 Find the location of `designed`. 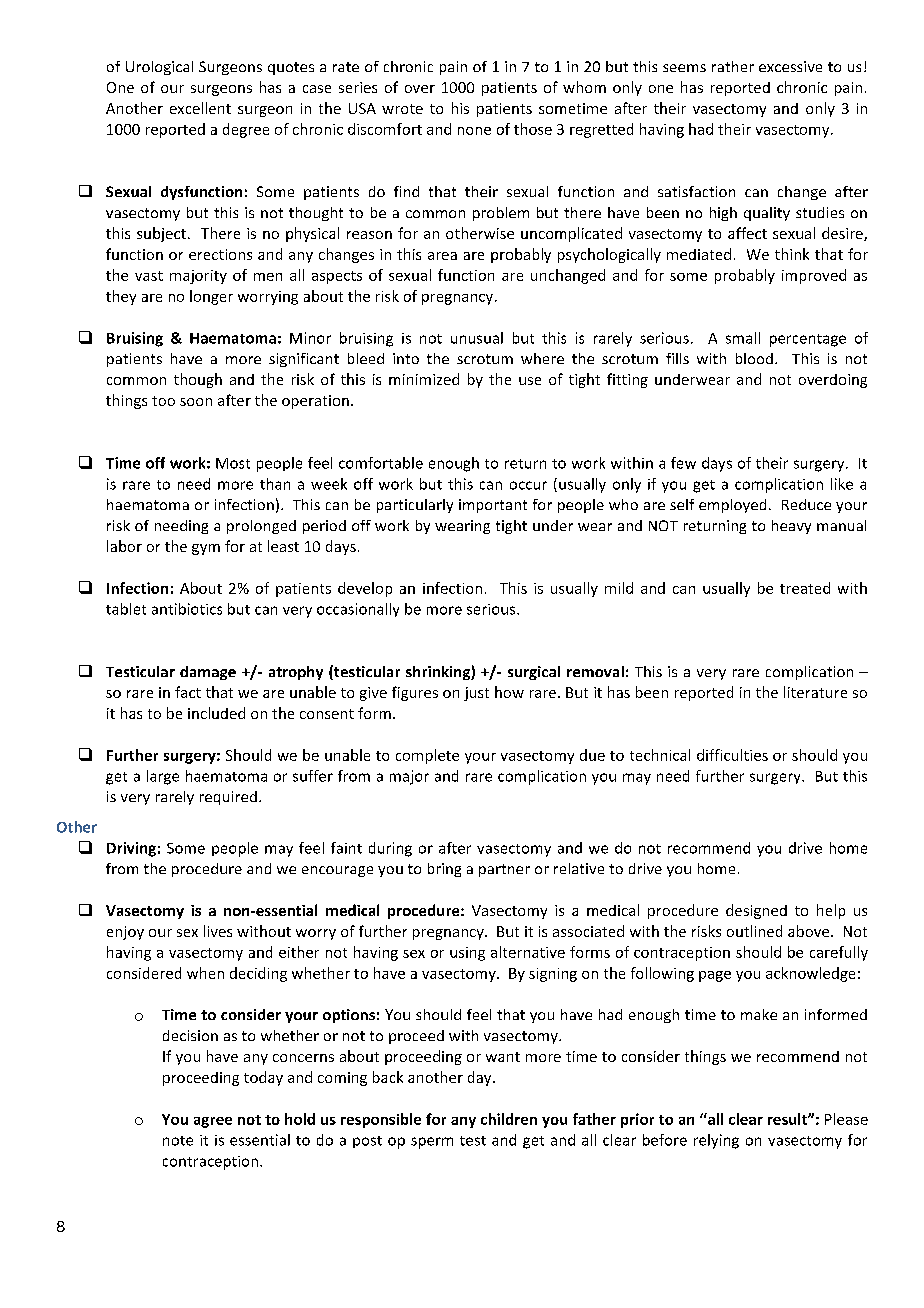

designed is located at coordinates (756, 911).
